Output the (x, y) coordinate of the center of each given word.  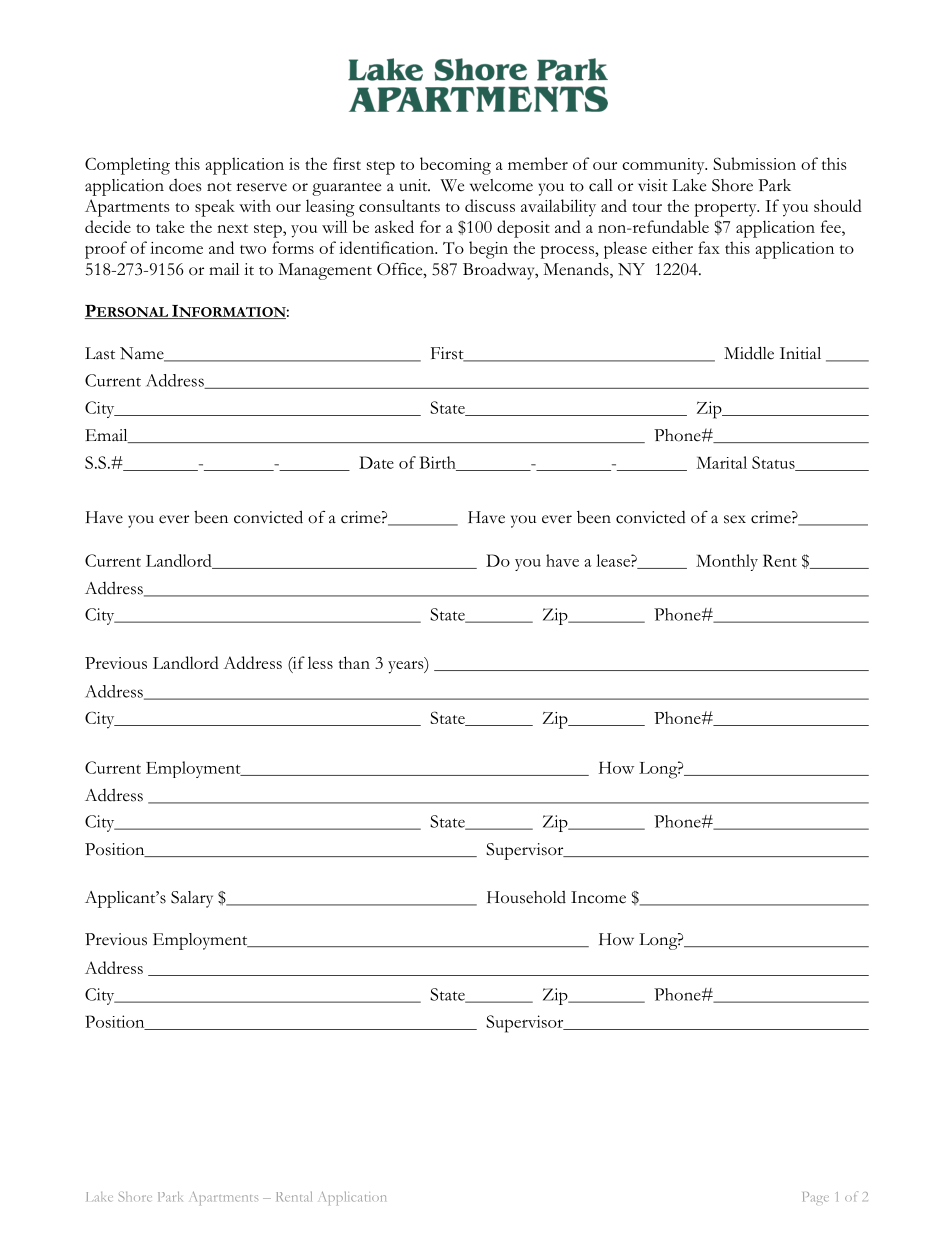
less (320, 662)
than (354, 662)
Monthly (727, 562)
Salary (192, 899)
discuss (490, 205)
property (726, 210)
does (185, 185)
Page (816, 1198)
